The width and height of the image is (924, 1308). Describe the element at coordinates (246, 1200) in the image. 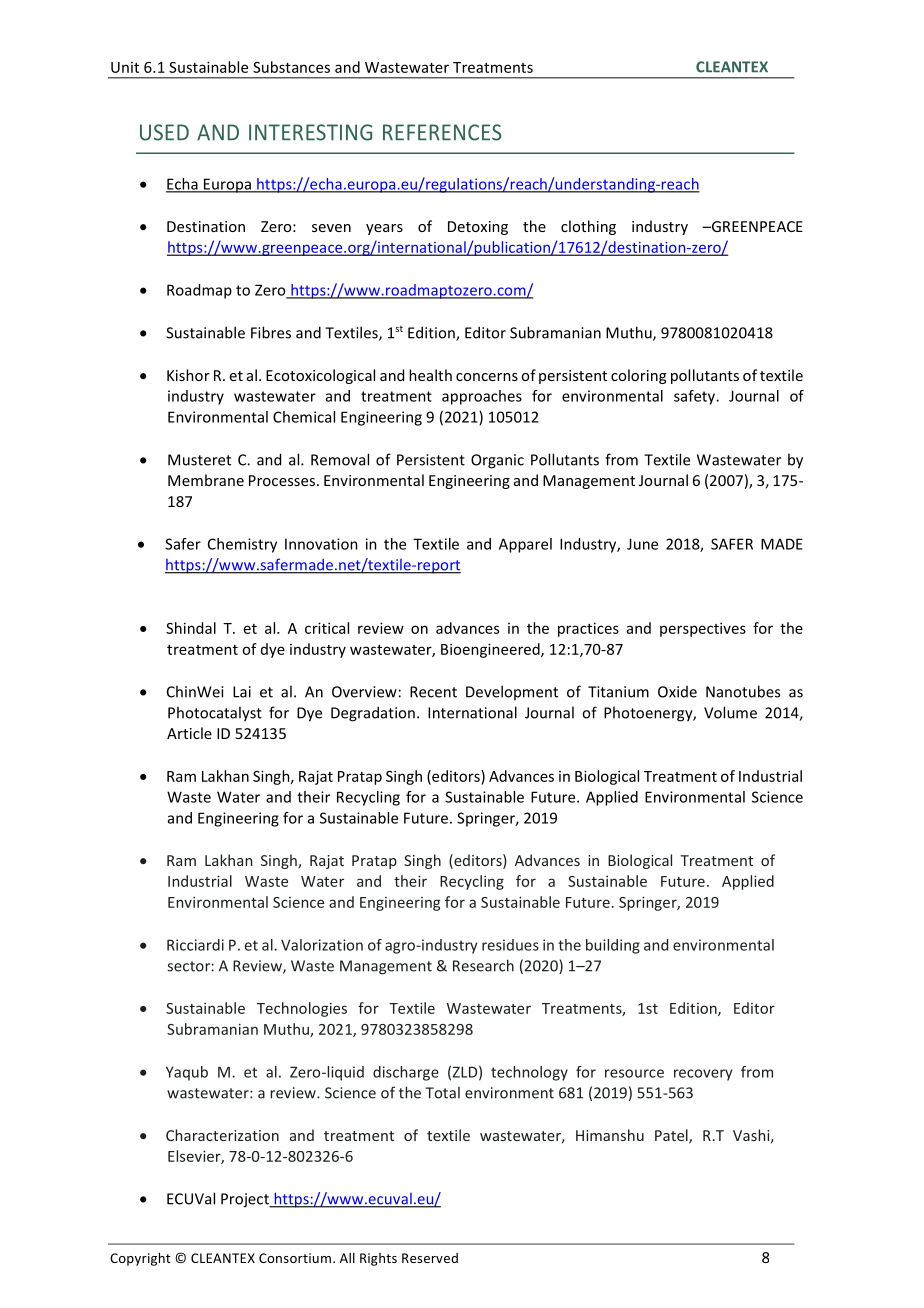

I see `Project` at that location.
